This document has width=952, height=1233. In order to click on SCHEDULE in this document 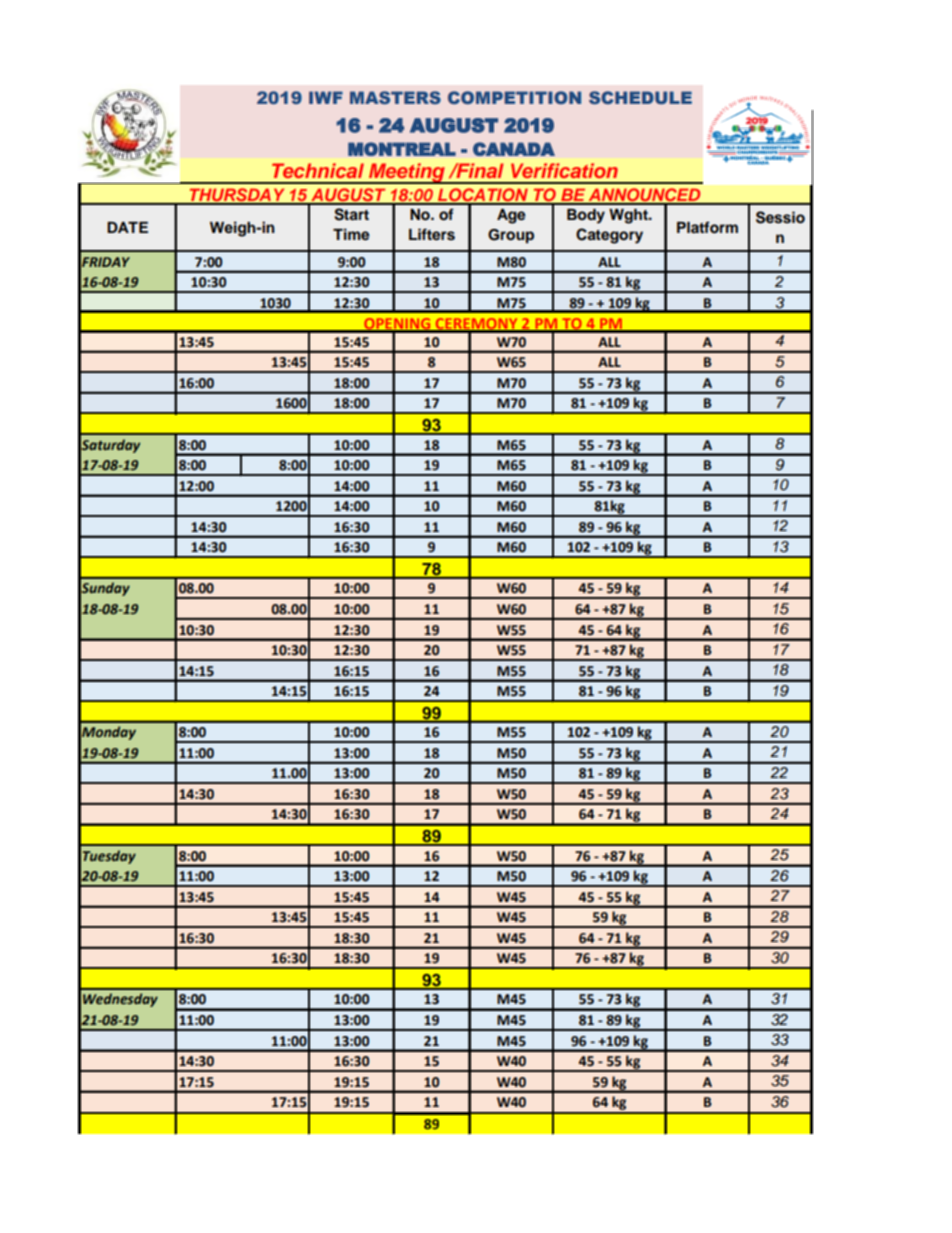, I will do `click(640, 97)`.
